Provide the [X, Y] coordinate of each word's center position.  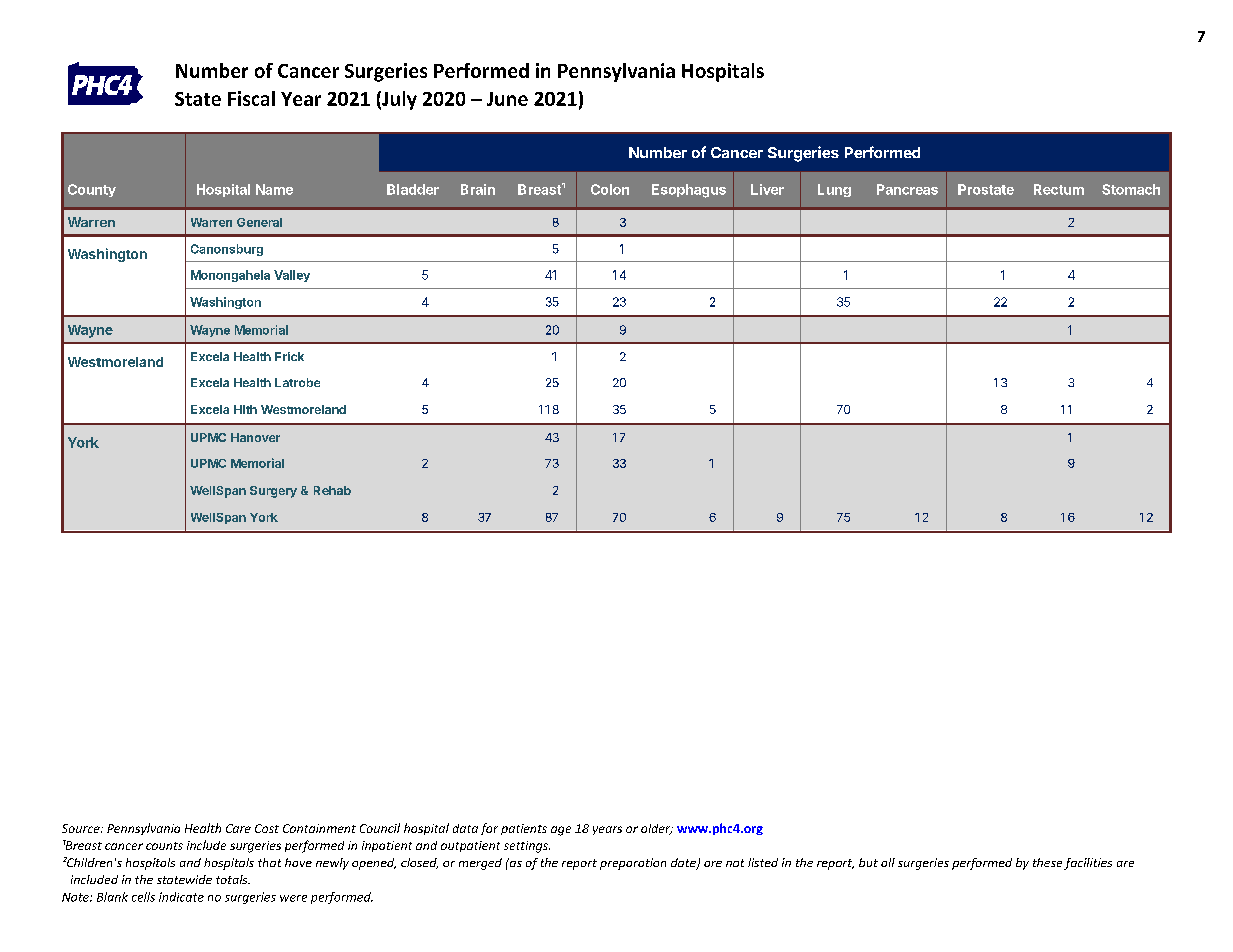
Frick [289, 356]
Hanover [255, 437]
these [1047, 862]
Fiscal [251, 98]
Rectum [1059, 189]
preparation [633, 864]
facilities [1088, 864]
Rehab [332, 490]
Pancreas [907, 189]
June [507, 99]
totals [233, 879]
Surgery [273, 492]
